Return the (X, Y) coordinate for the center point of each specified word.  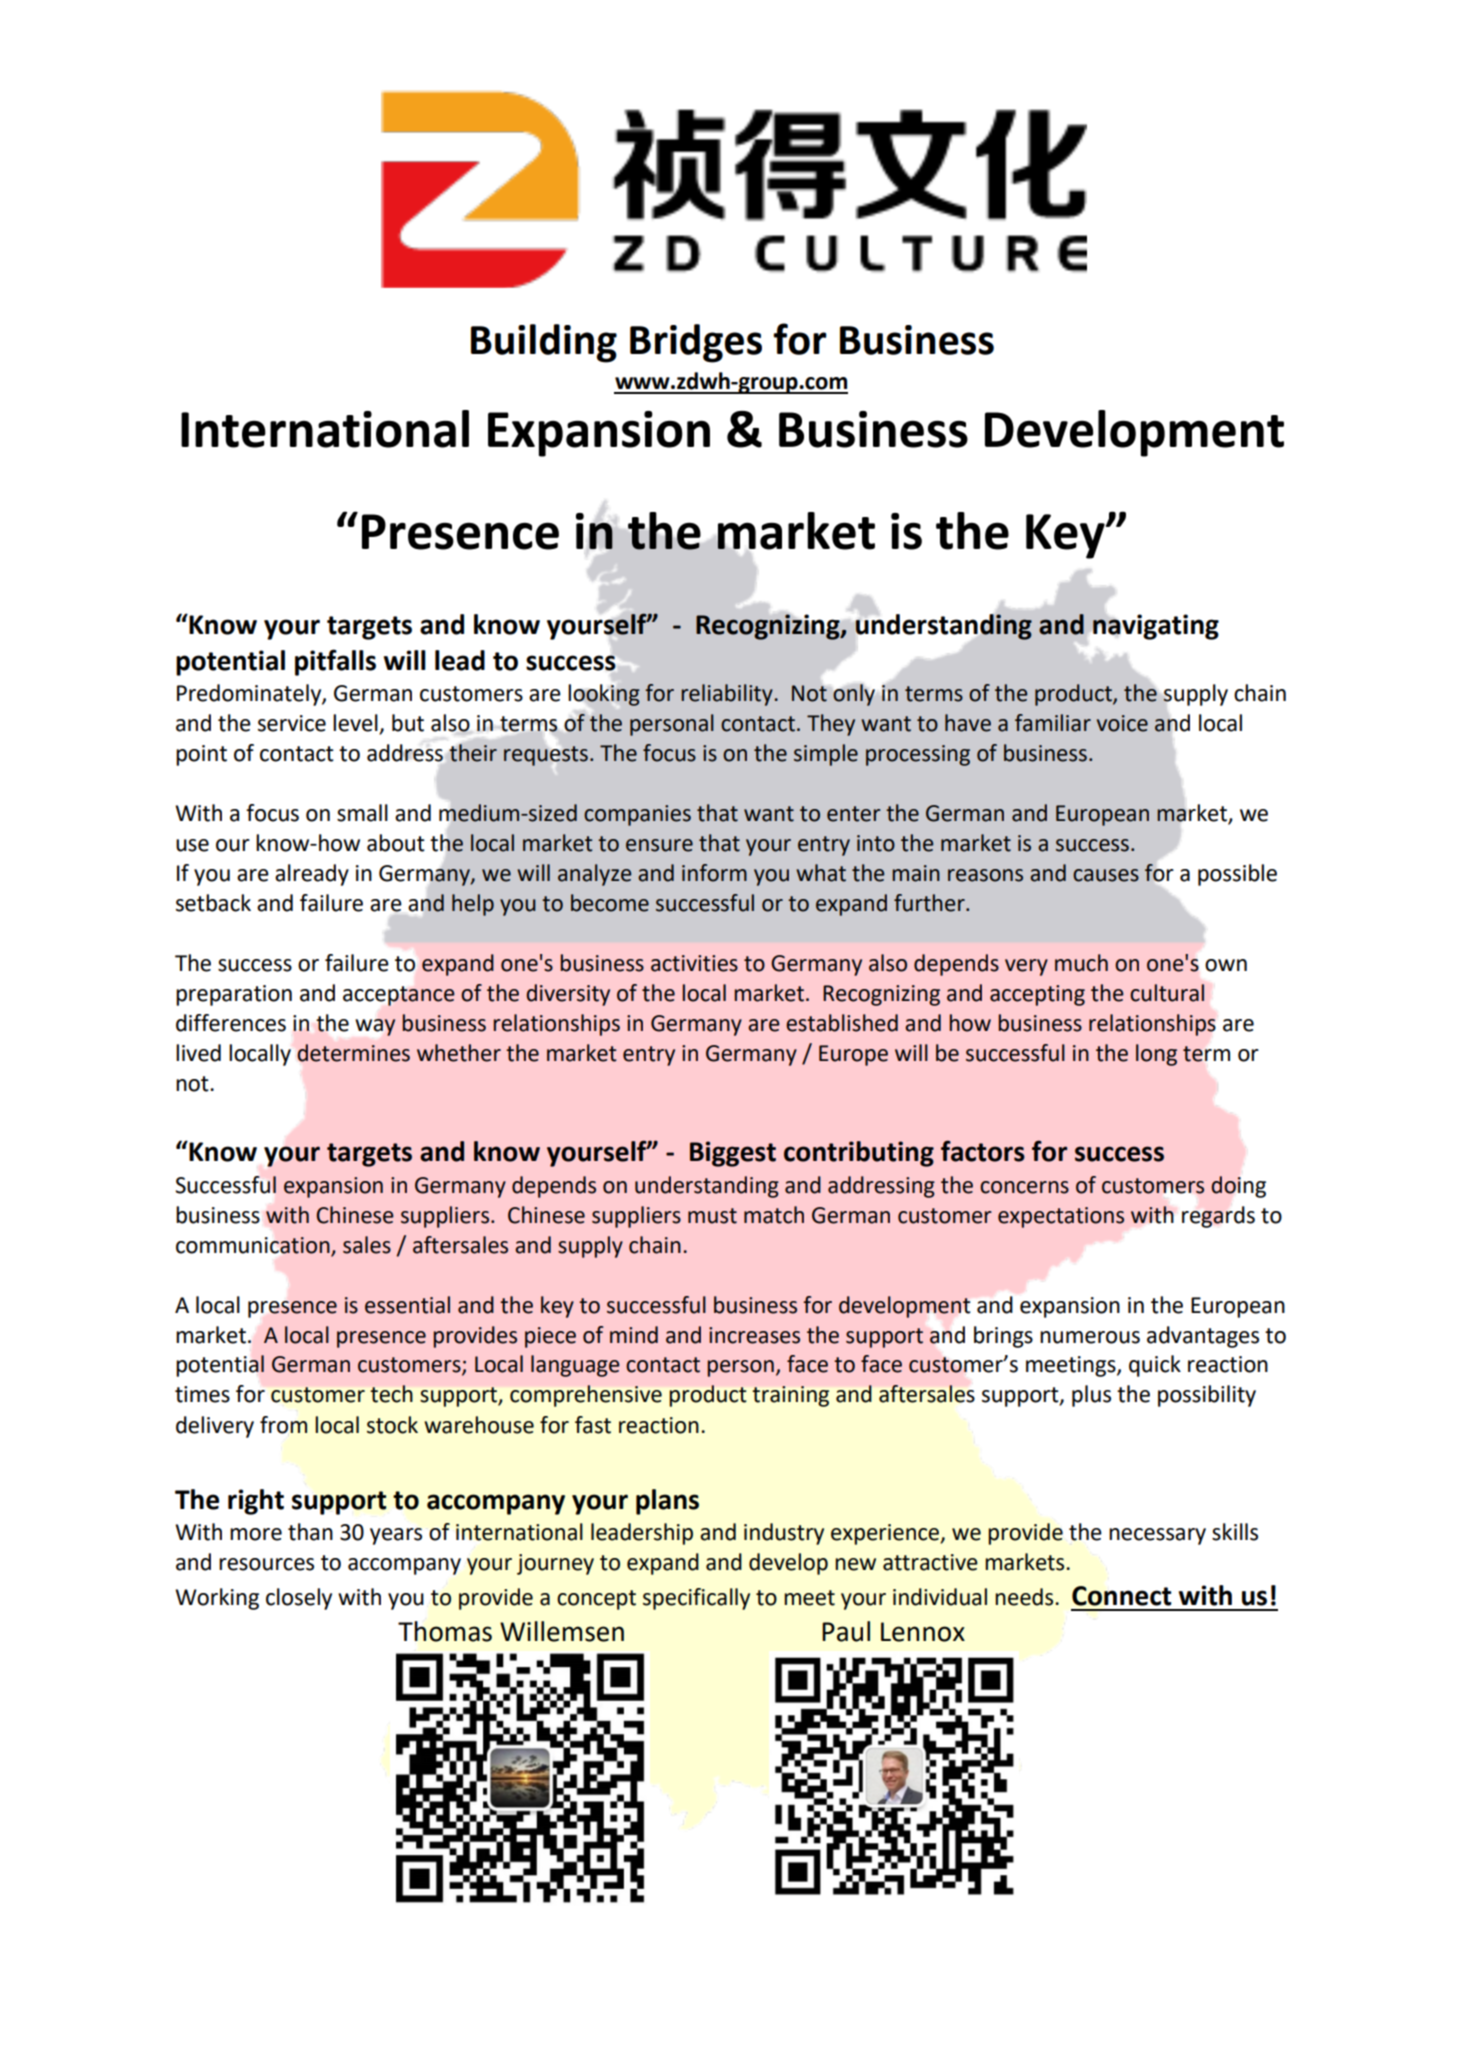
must (712, 1216)
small (362, 813)
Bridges (696, 343)
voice (1122, 723)
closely (299, 1599)
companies (637, 815)
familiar (1053, 723)
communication (254, 1246)
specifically (696, 1599)
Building (544, 343)
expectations (1061, 1217)
